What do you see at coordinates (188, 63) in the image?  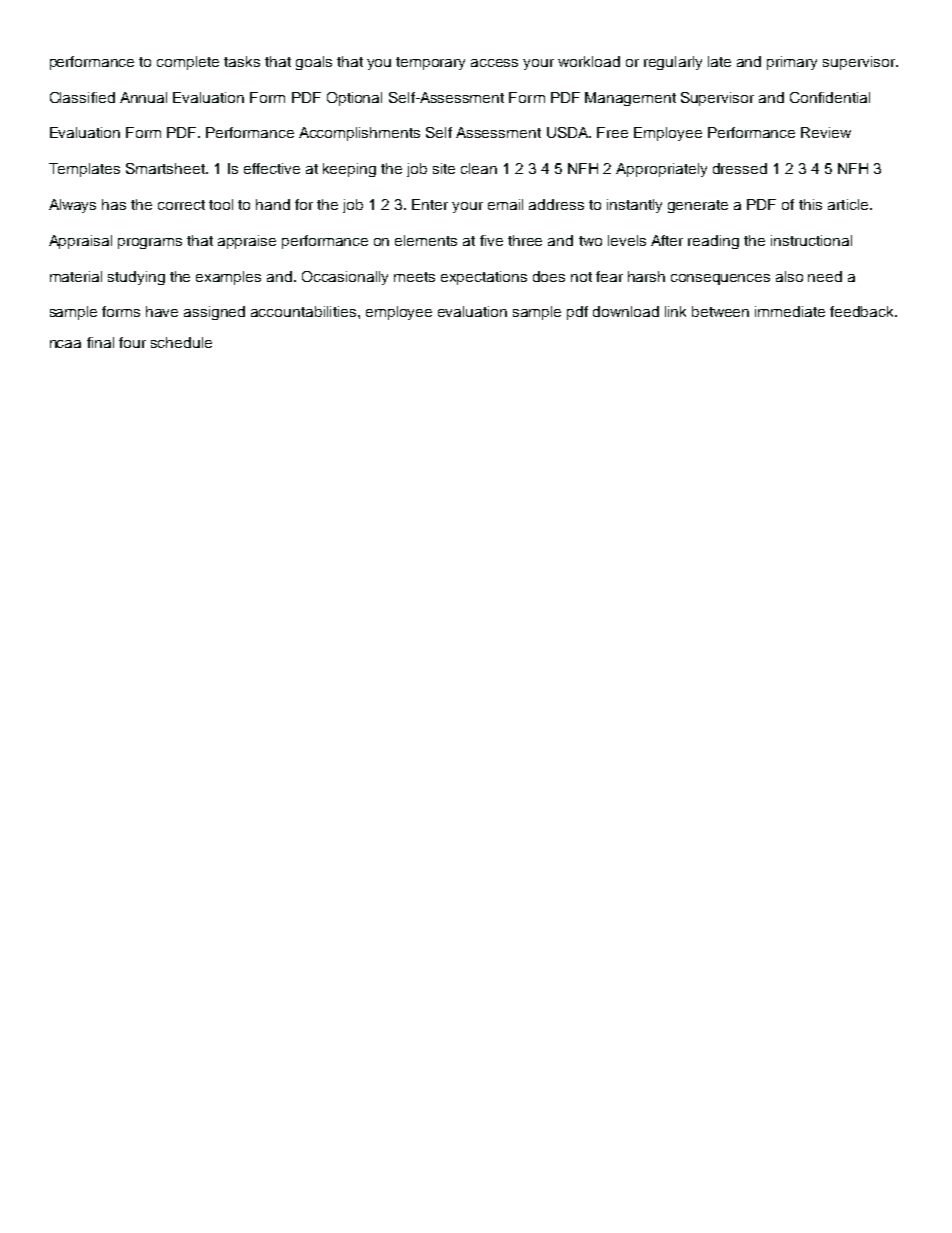 I see `complete` at bounding box center [188, 63].
